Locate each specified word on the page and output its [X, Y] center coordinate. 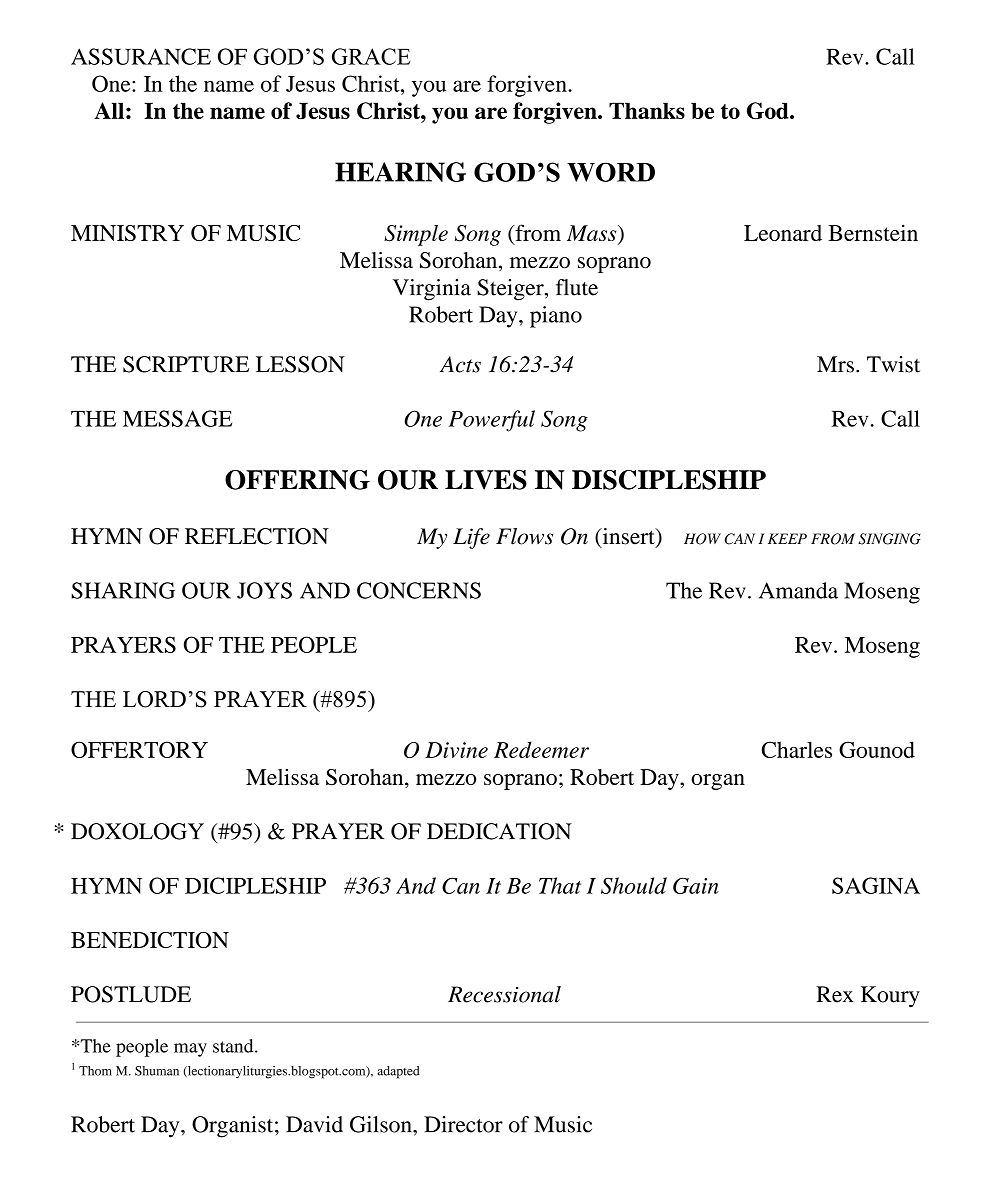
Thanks [647, 110]
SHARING [123, 590]
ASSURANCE [141, 56]
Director [463, 1124]
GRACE [371, 56]
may [190, 1050]
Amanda [798, 590]
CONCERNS [419, 590]
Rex [834, 994]
